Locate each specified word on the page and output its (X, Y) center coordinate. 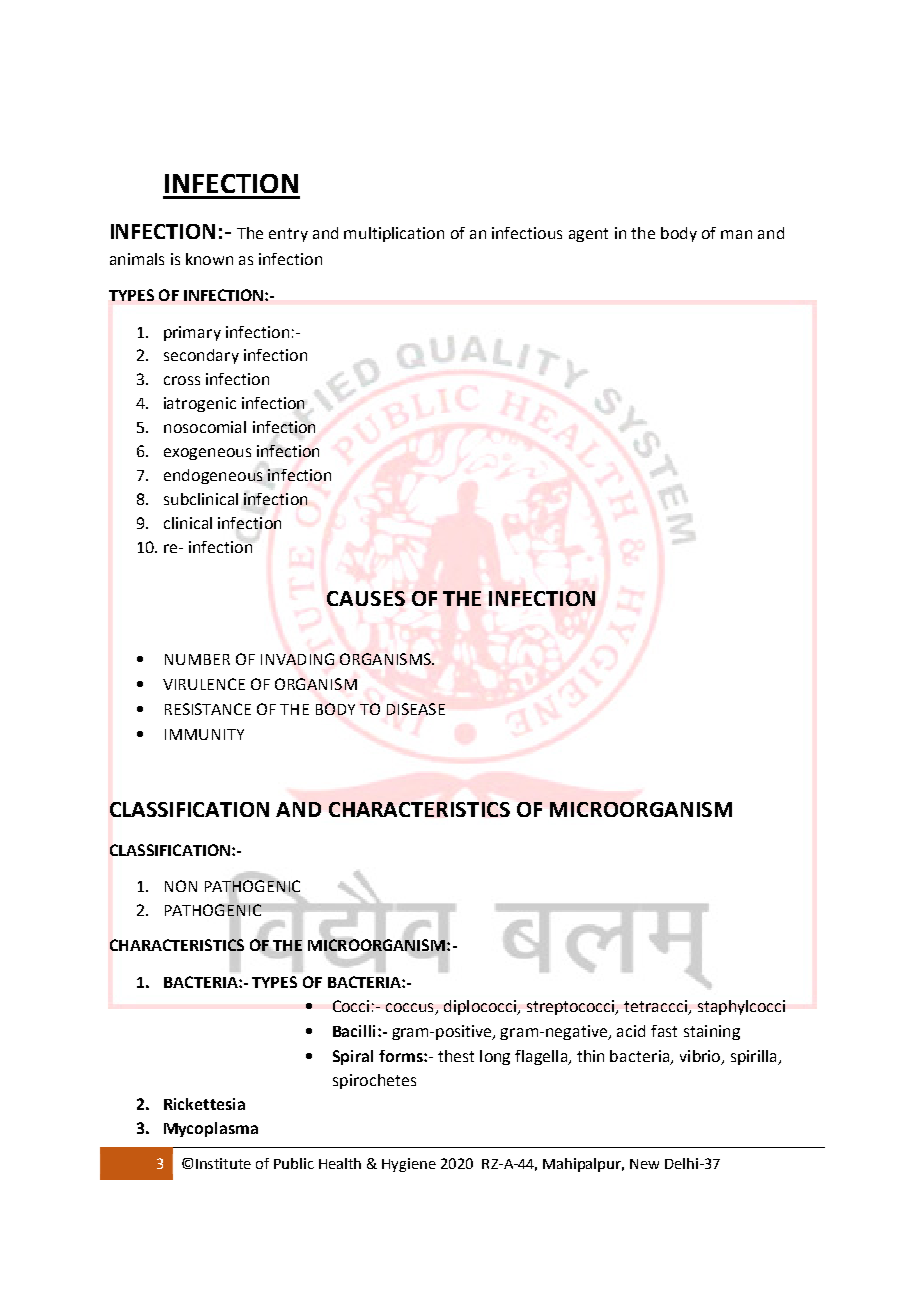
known (209, 259)
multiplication (394, 234)
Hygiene (409, 1165)
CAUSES (366, 598)
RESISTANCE (208, 709)
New (644, 1164)
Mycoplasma (211, 1129)
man (736, 234)
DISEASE (416, 709)
